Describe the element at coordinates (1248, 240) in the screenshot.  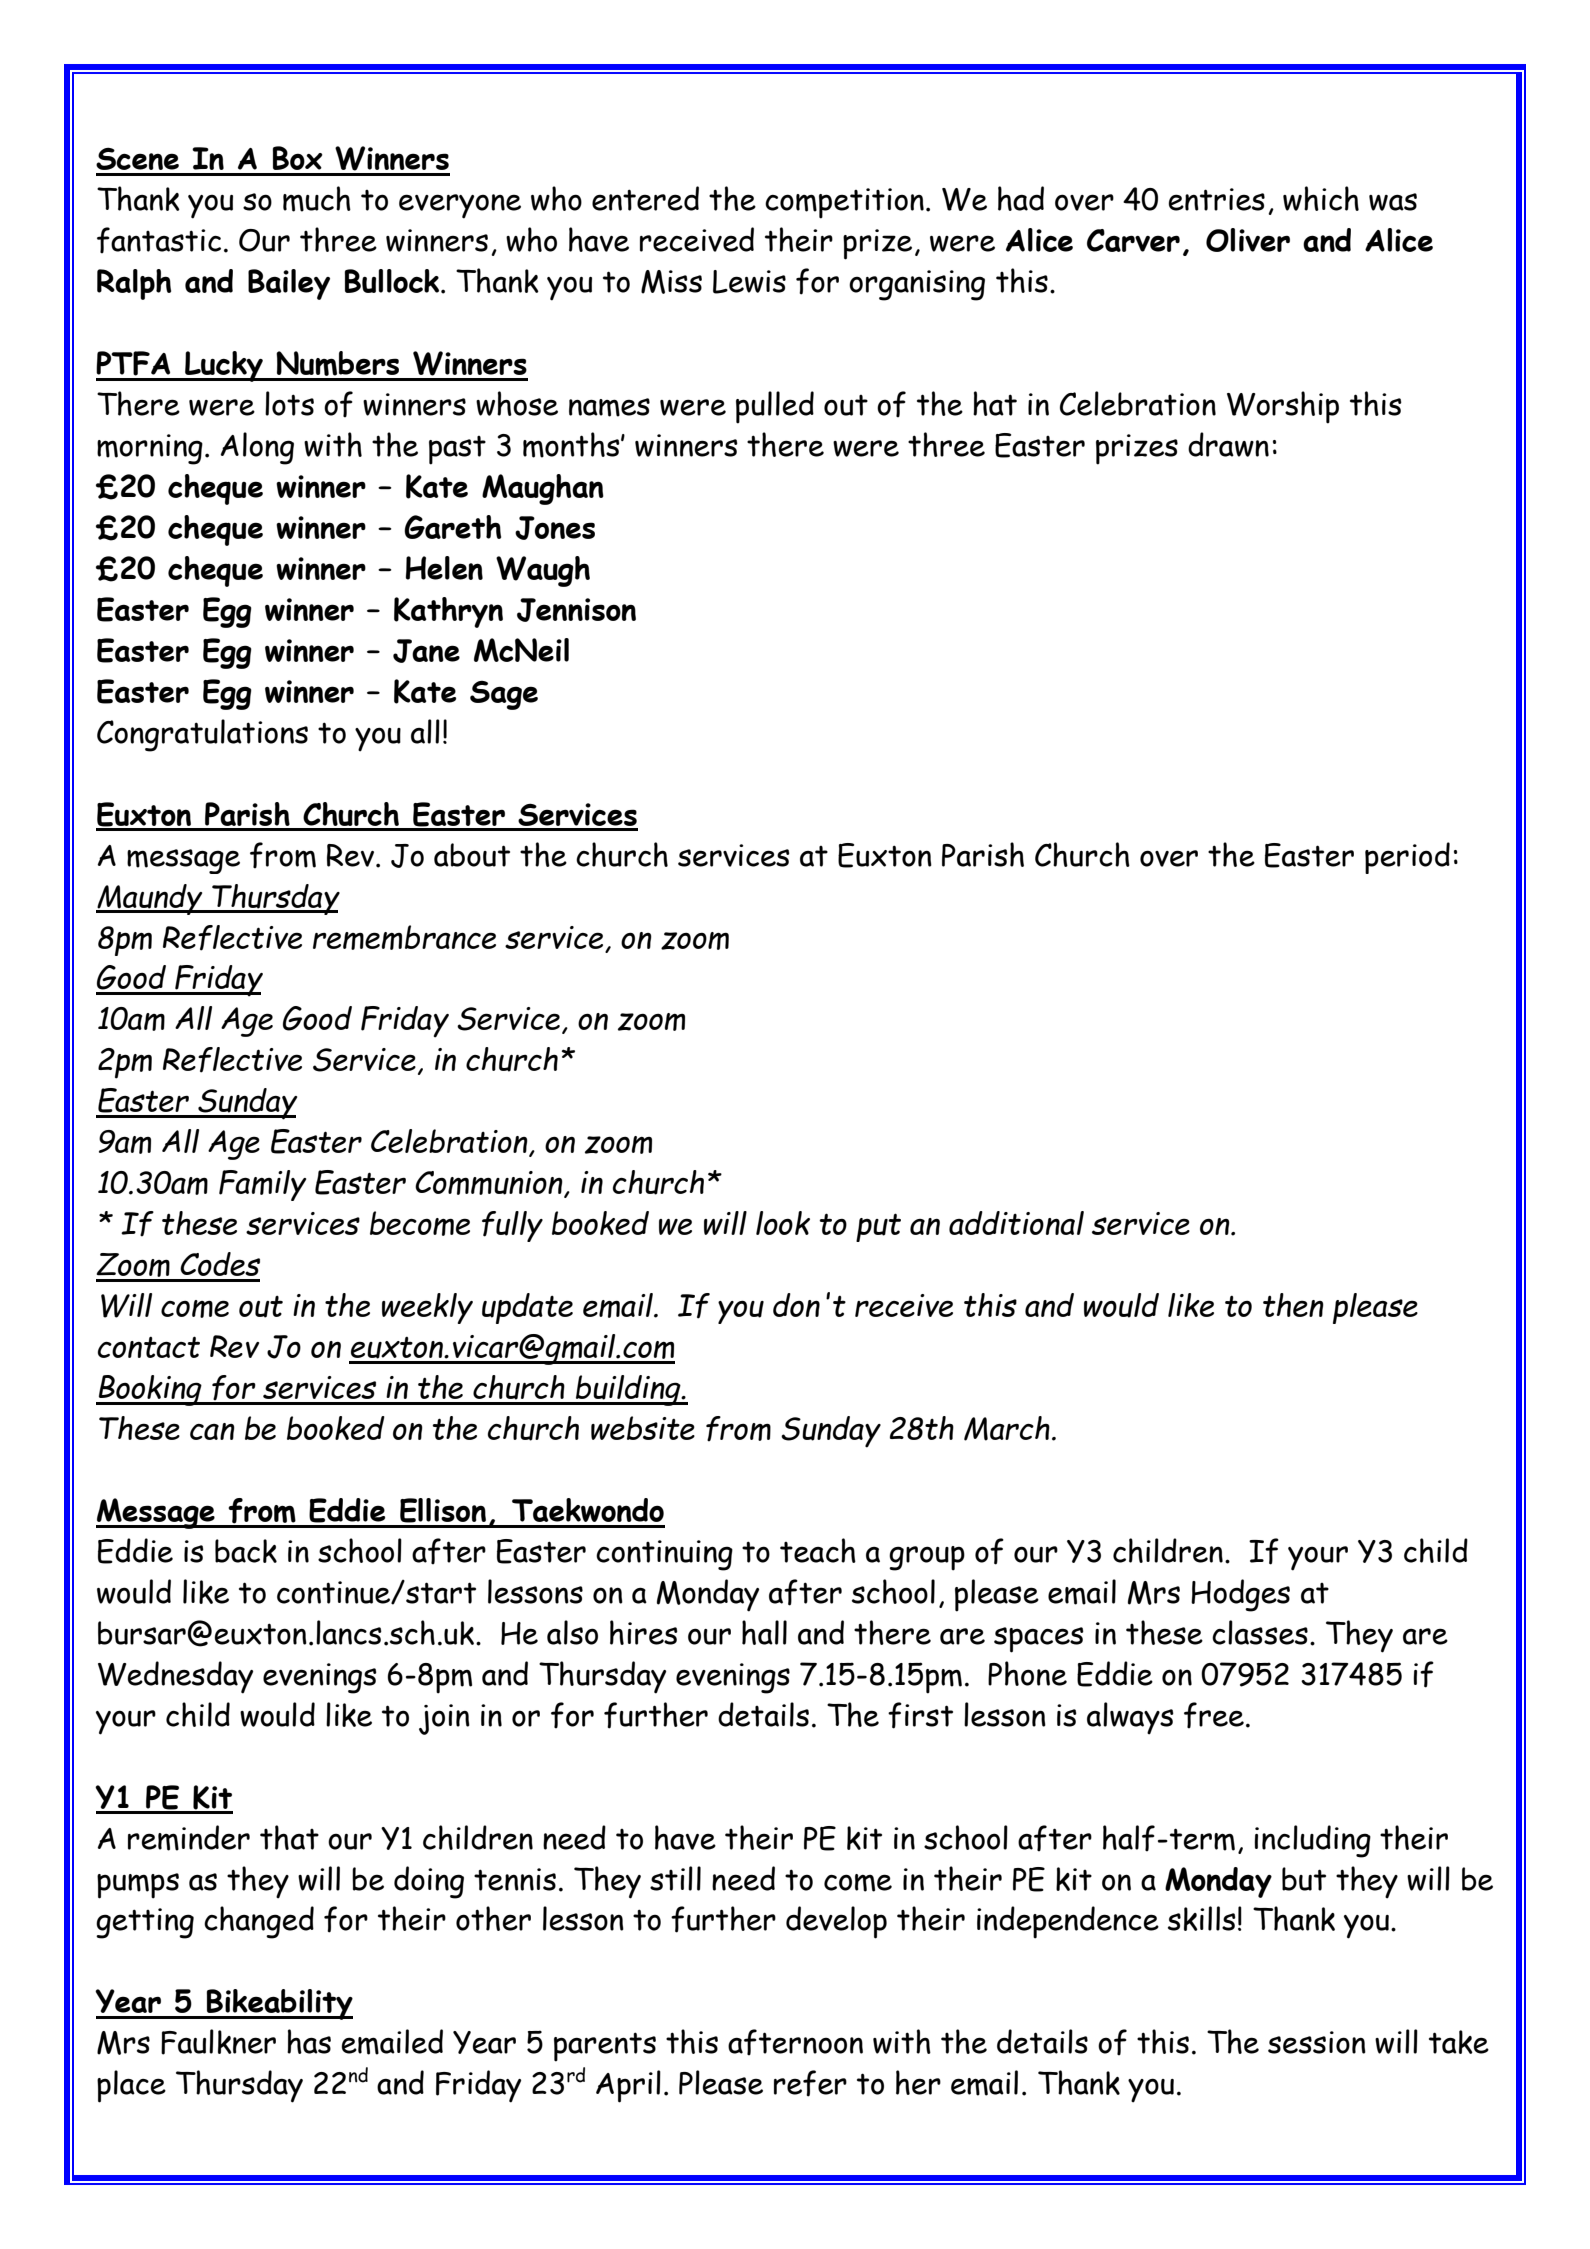
I see `Oliver` at that location.
